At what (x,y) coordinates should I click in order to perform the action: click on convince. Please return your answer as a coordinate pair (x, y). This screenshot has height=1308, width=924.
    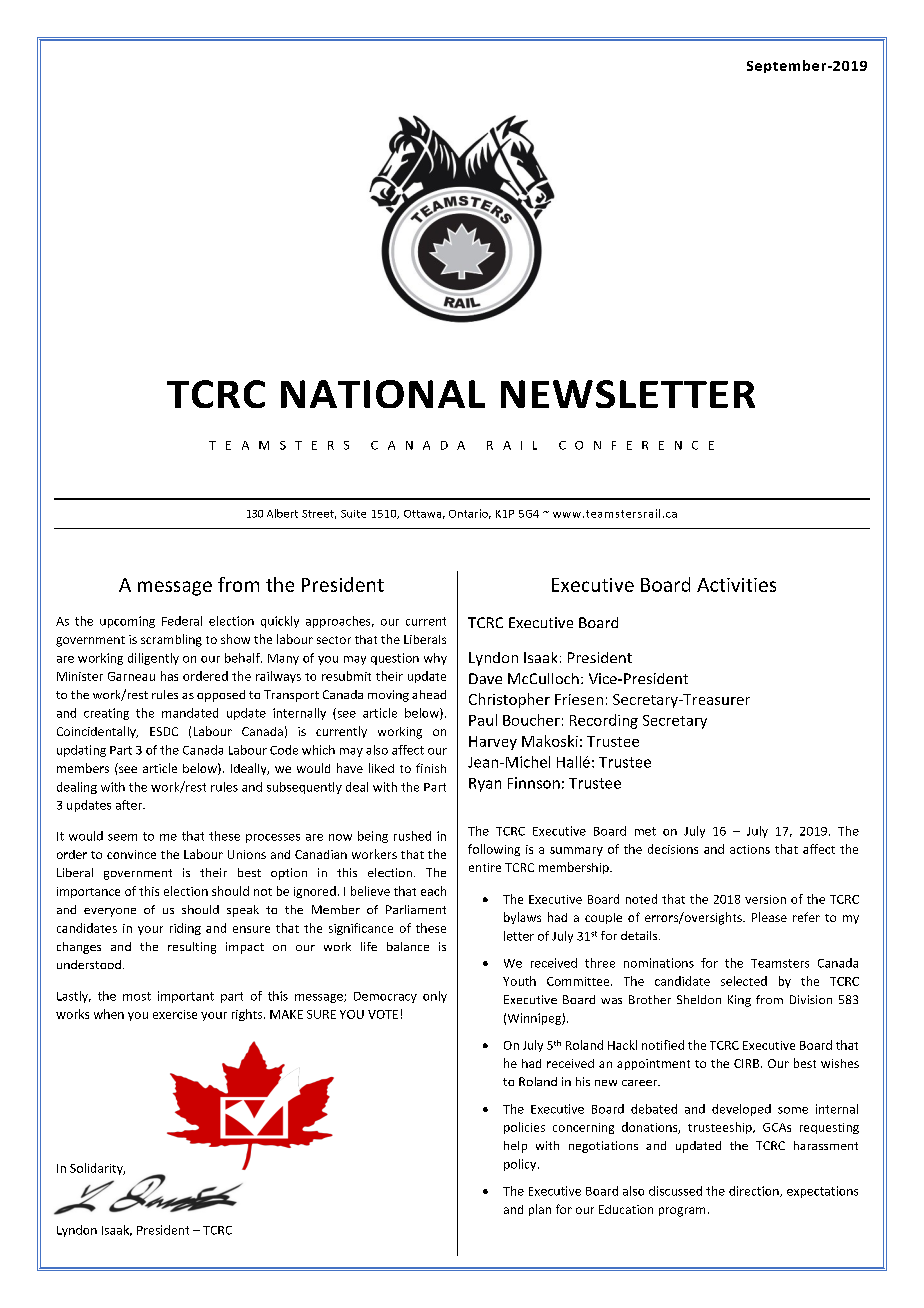
    Looking at the image, I should click on (131, 854).
